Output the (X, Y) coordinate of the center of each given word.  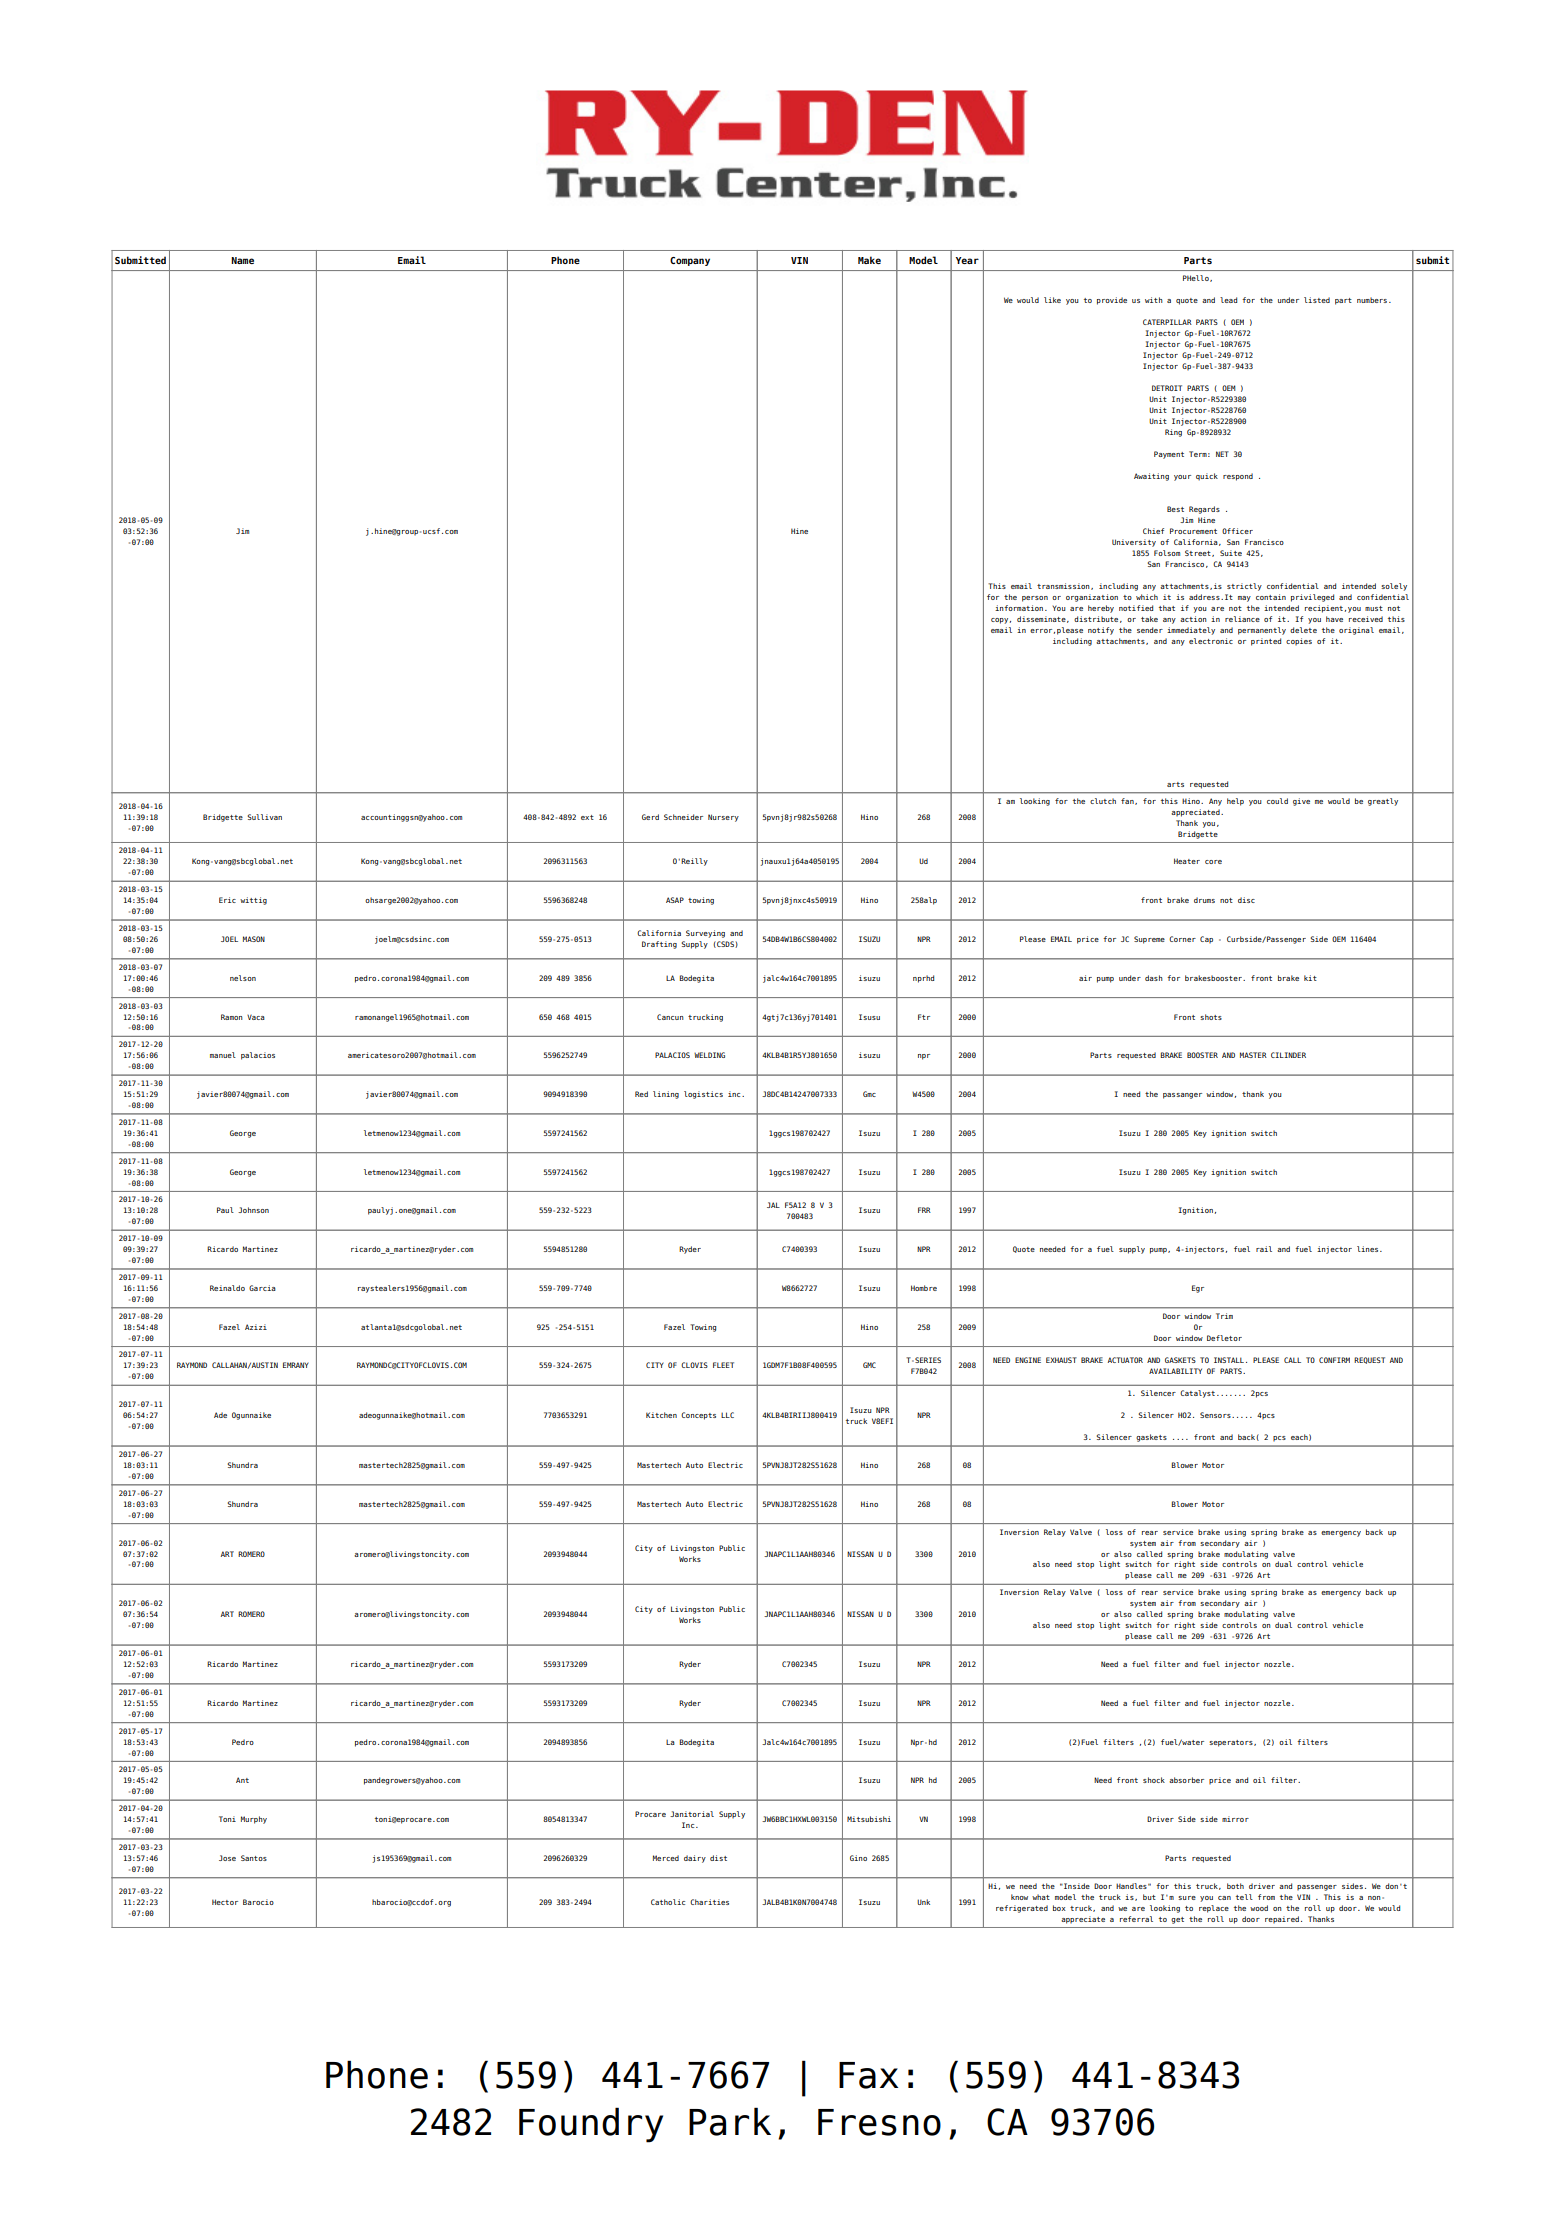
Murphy (254, 1820)
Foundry (591, 2125)
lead (1228, 300)
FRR (924, 1210)
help (1235, 802)
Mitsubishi (869, 1819)
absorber (1186, 1780)
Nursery (723, 818)
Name (242, 260)
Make (869, 260)
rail (1264, 1249)
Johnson (253, 1210)
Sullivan (264, 817)
